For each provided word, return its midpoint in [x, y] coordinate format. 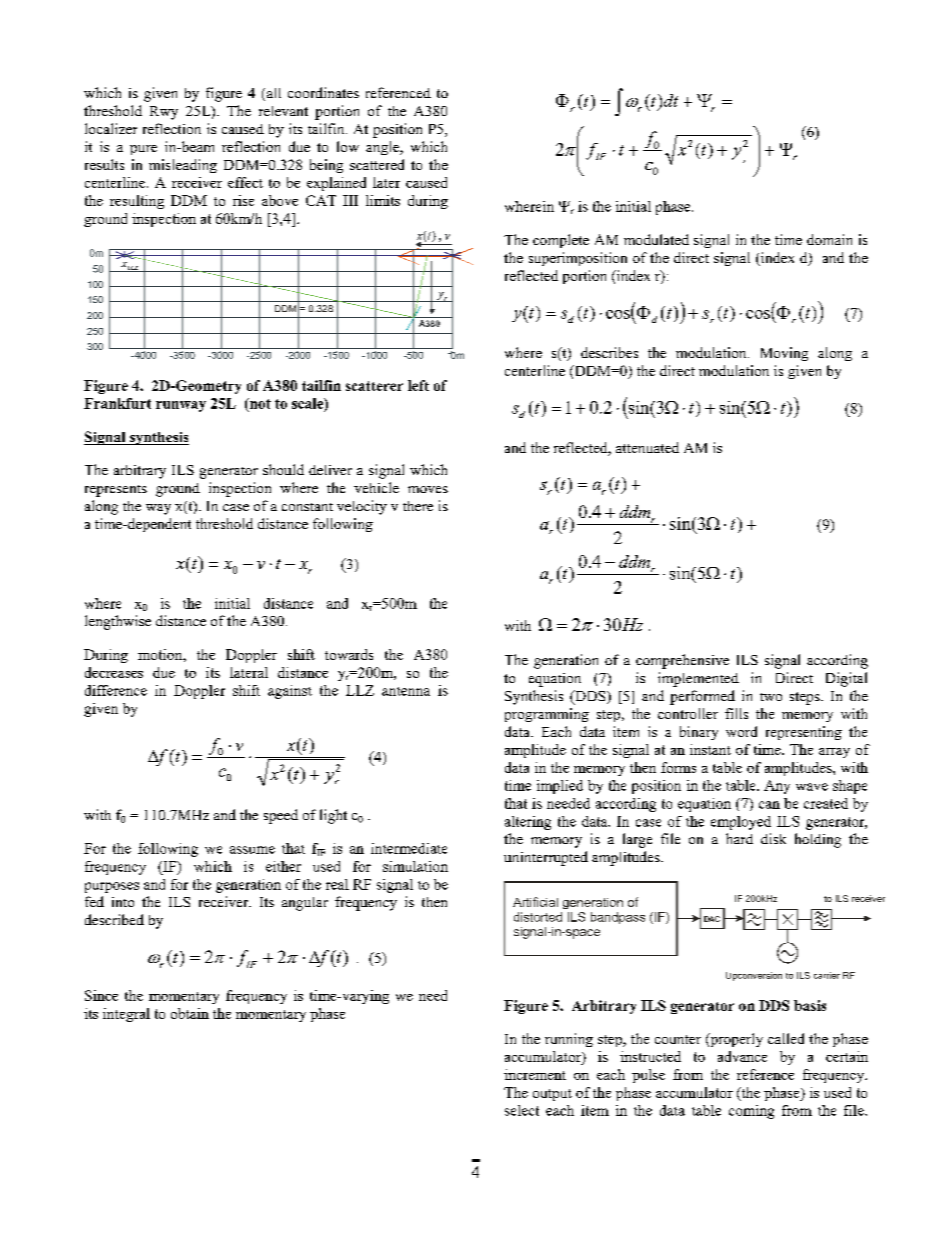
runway [181, 406]
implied [560, 787]
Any [777, 787]
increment [535, 1074]
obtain [190, 1013]
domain [829, 239]
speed [281, 816]
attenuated [647, 447]
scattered [377, 164]
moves [428, 489]
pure [143, 150]
